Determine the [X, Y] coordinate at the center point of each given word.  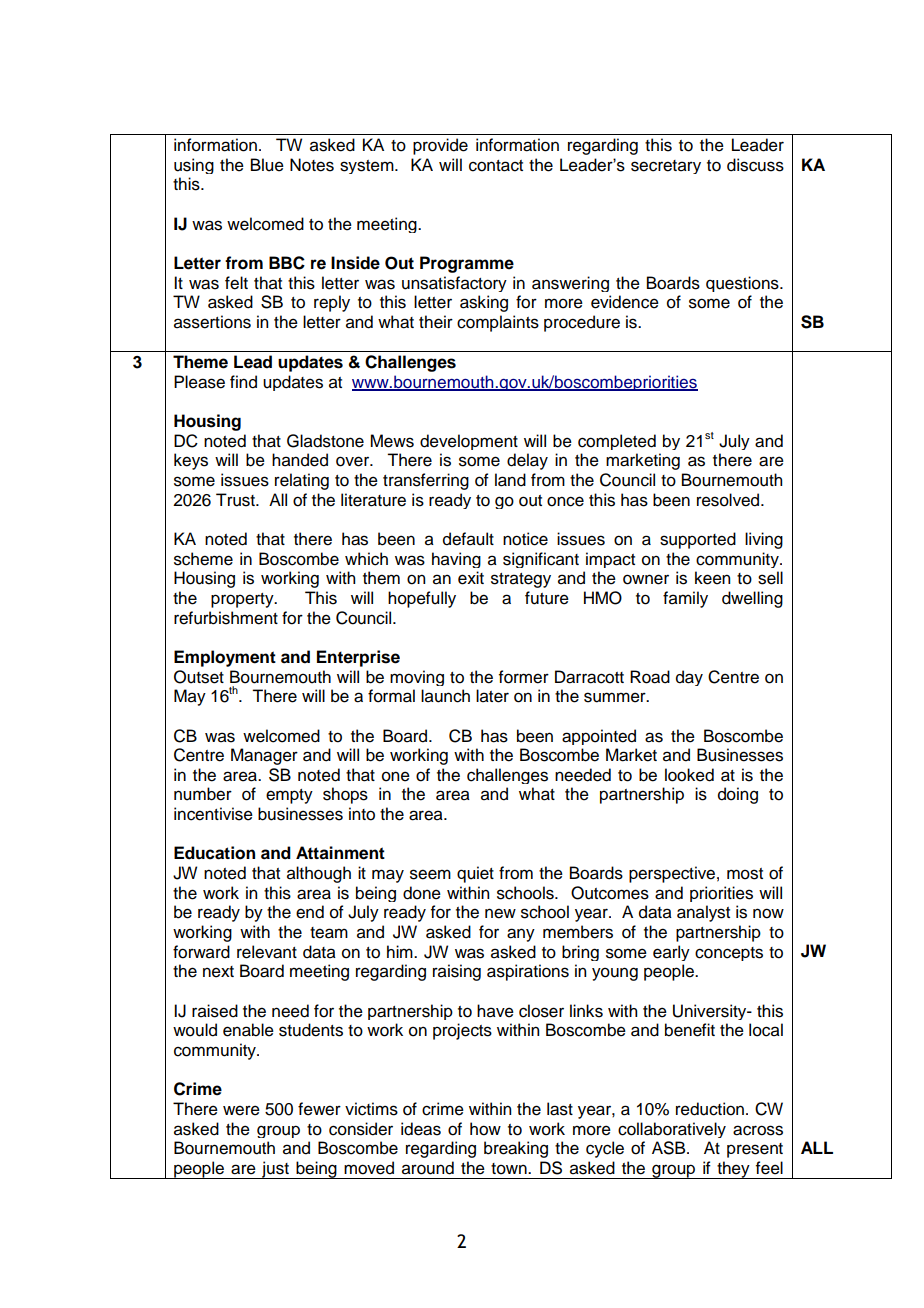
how [485, 1129]
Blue [267, 165]
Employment [225, 658]
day [689, 678]
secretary [666, 167]
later [492, 696]
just [275, 1170]
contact [496, 166]
